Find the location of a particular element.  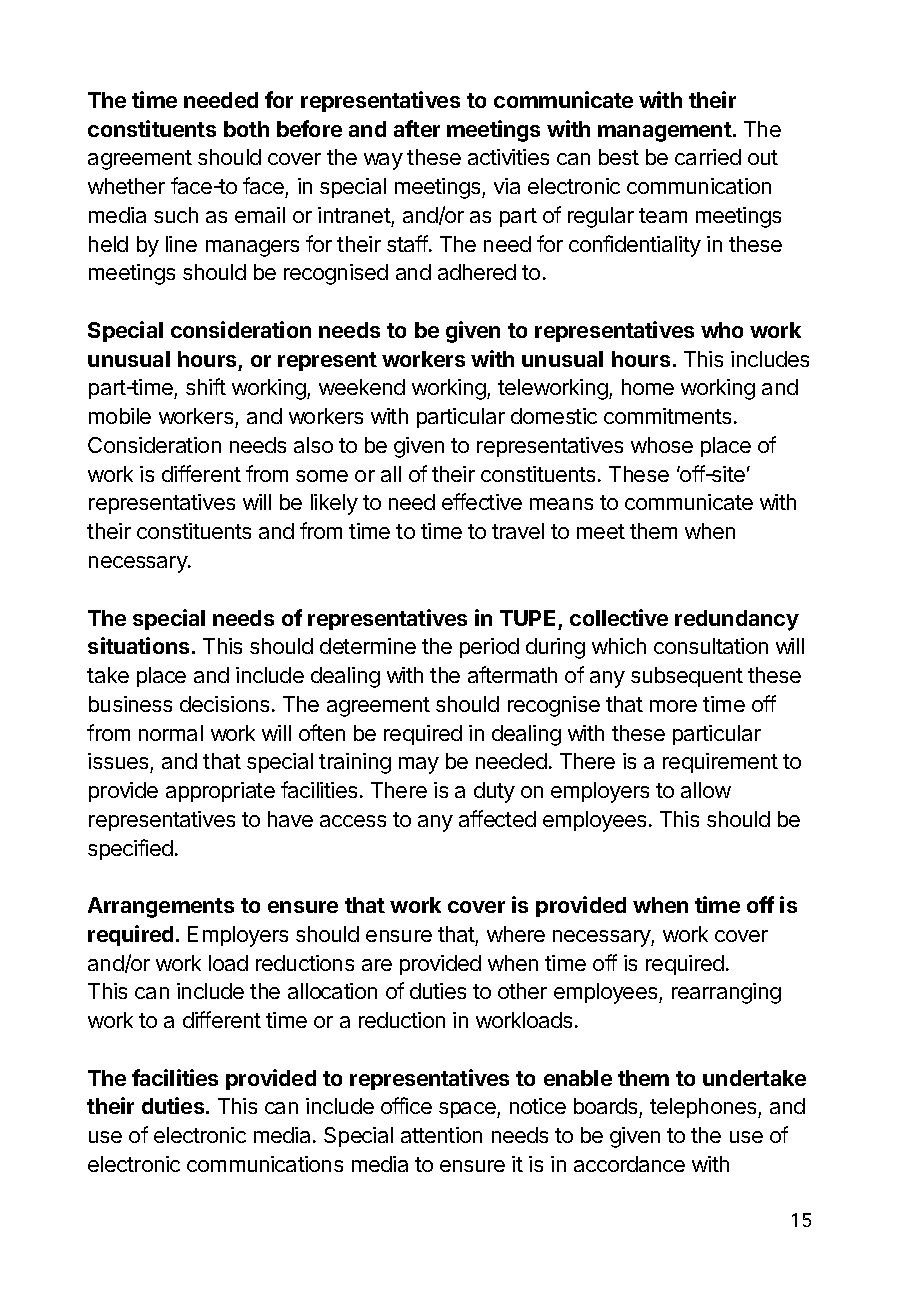

consultation is located at coordinates (711, 646).
